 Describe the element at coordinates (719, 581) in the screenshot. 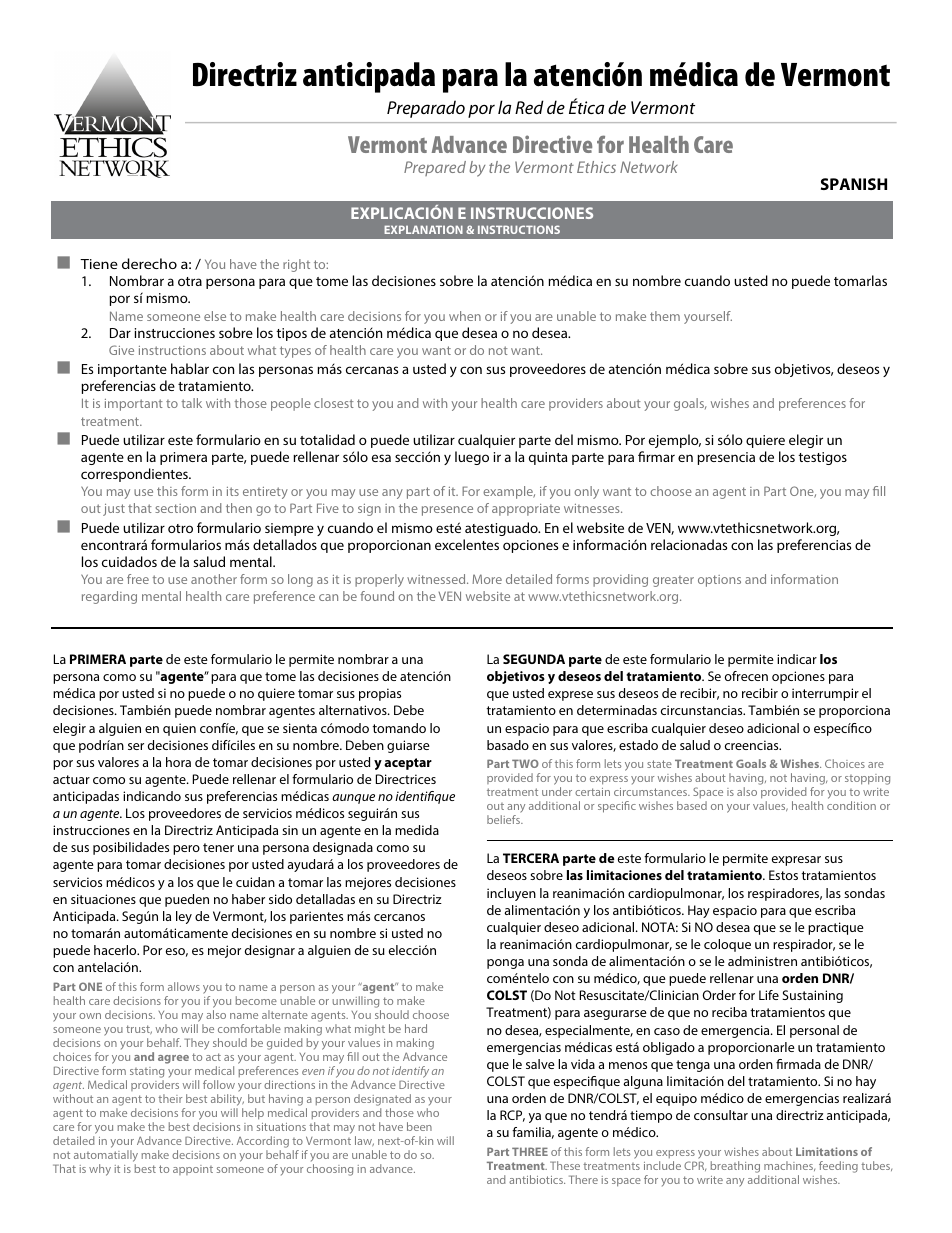

I see `options` at that location.
